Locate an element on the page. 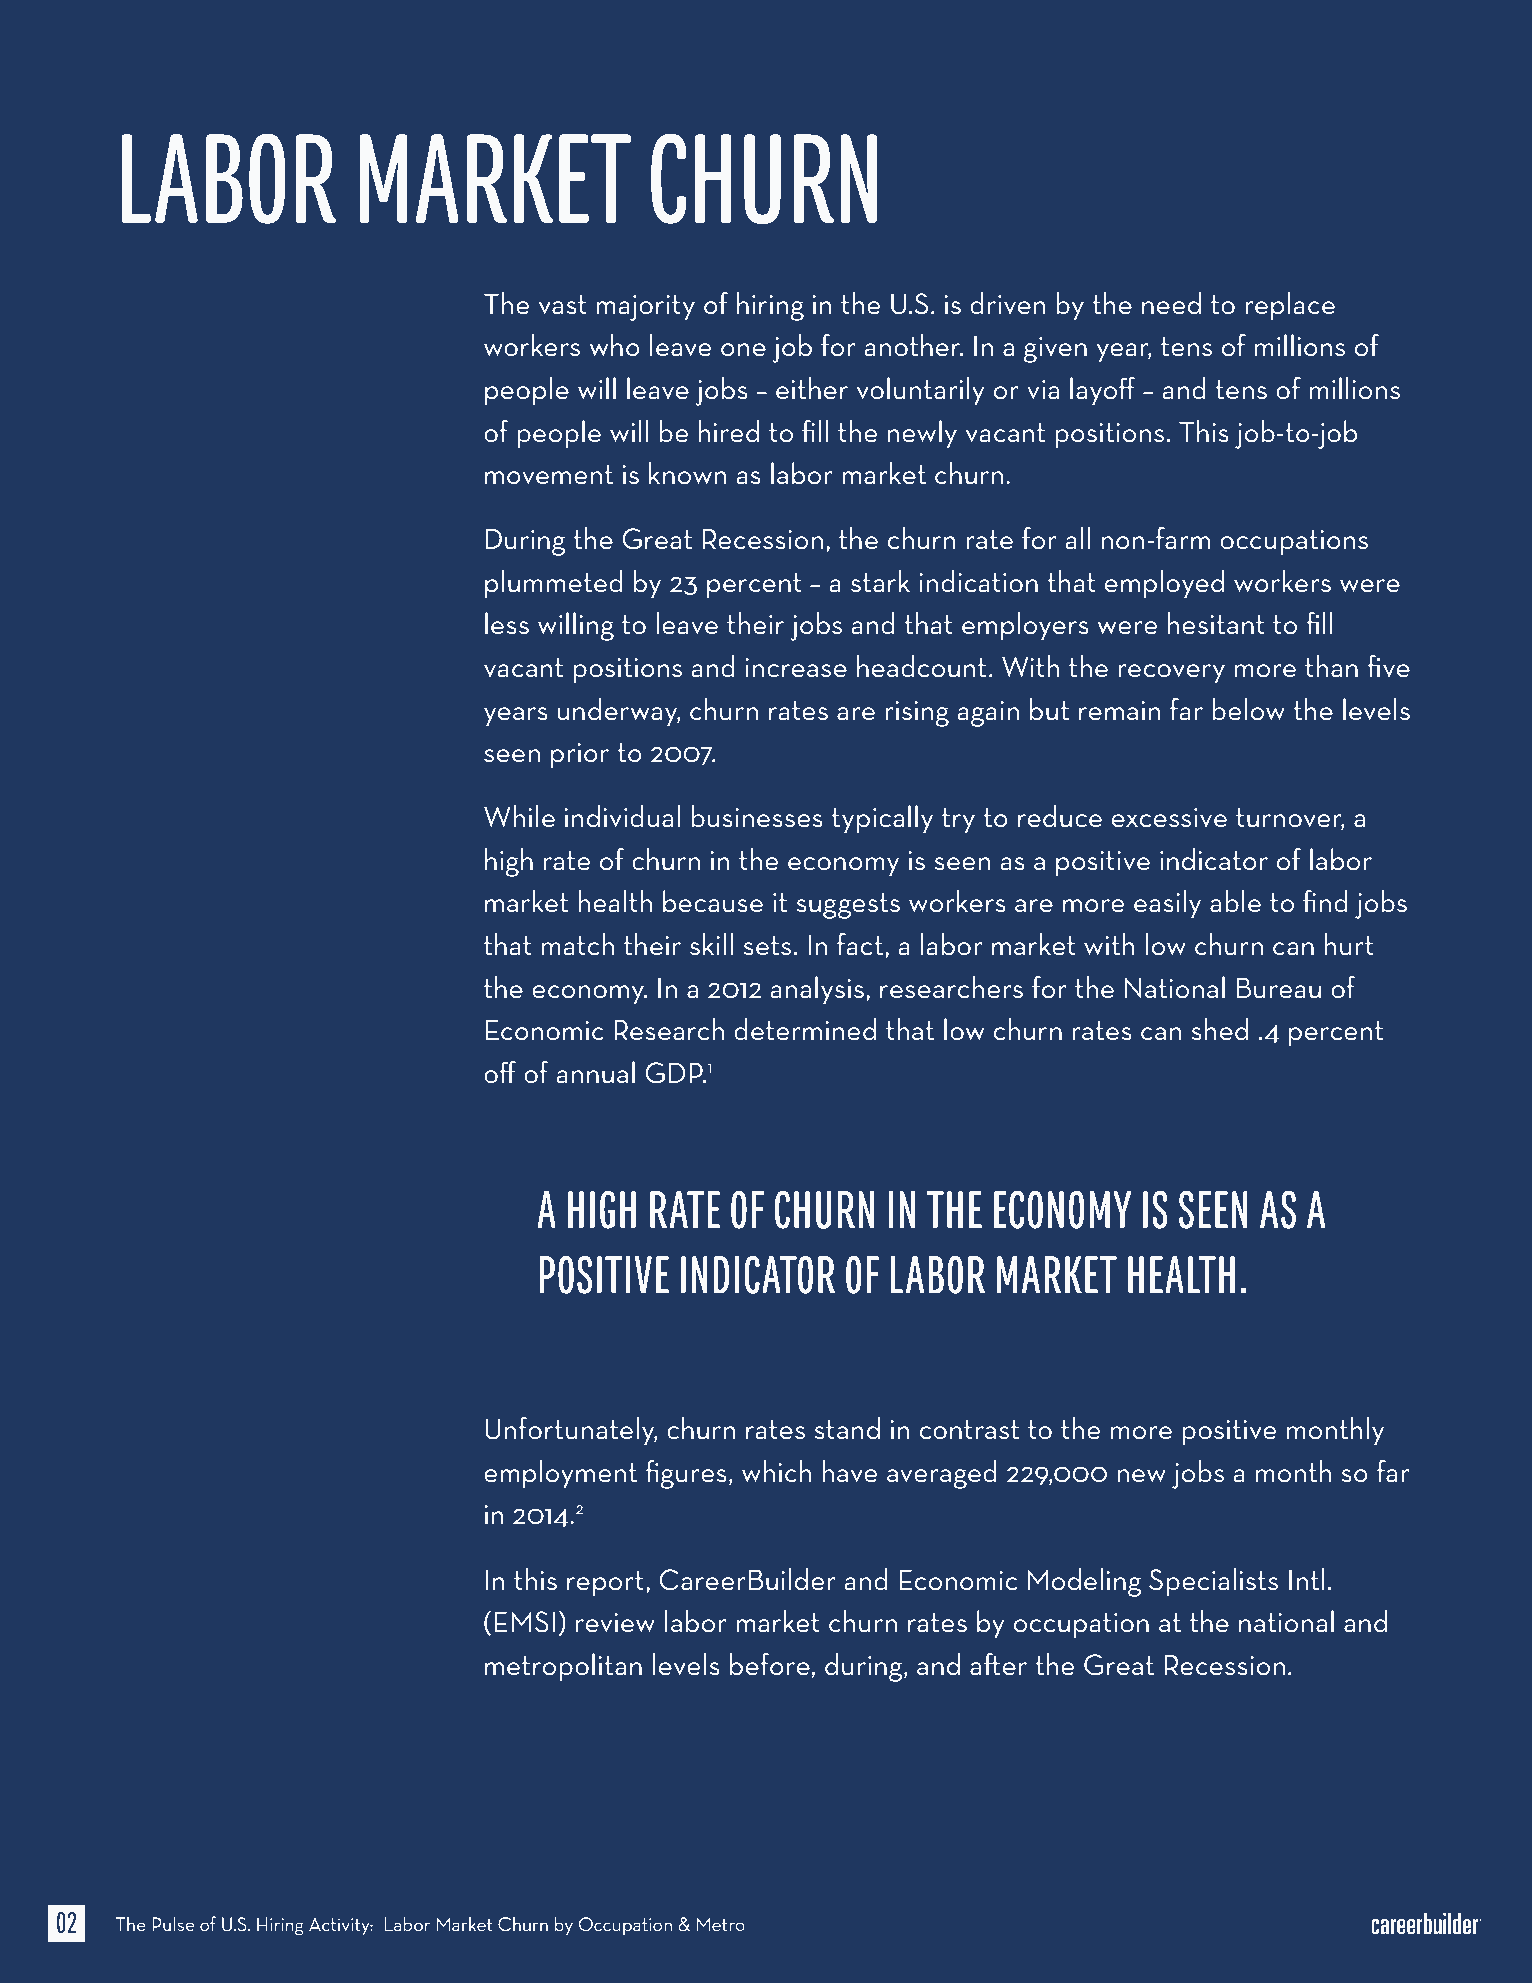 The height and width of the image is (1983, 1532). Unfortunately is located at coordinates (571, 1431).
